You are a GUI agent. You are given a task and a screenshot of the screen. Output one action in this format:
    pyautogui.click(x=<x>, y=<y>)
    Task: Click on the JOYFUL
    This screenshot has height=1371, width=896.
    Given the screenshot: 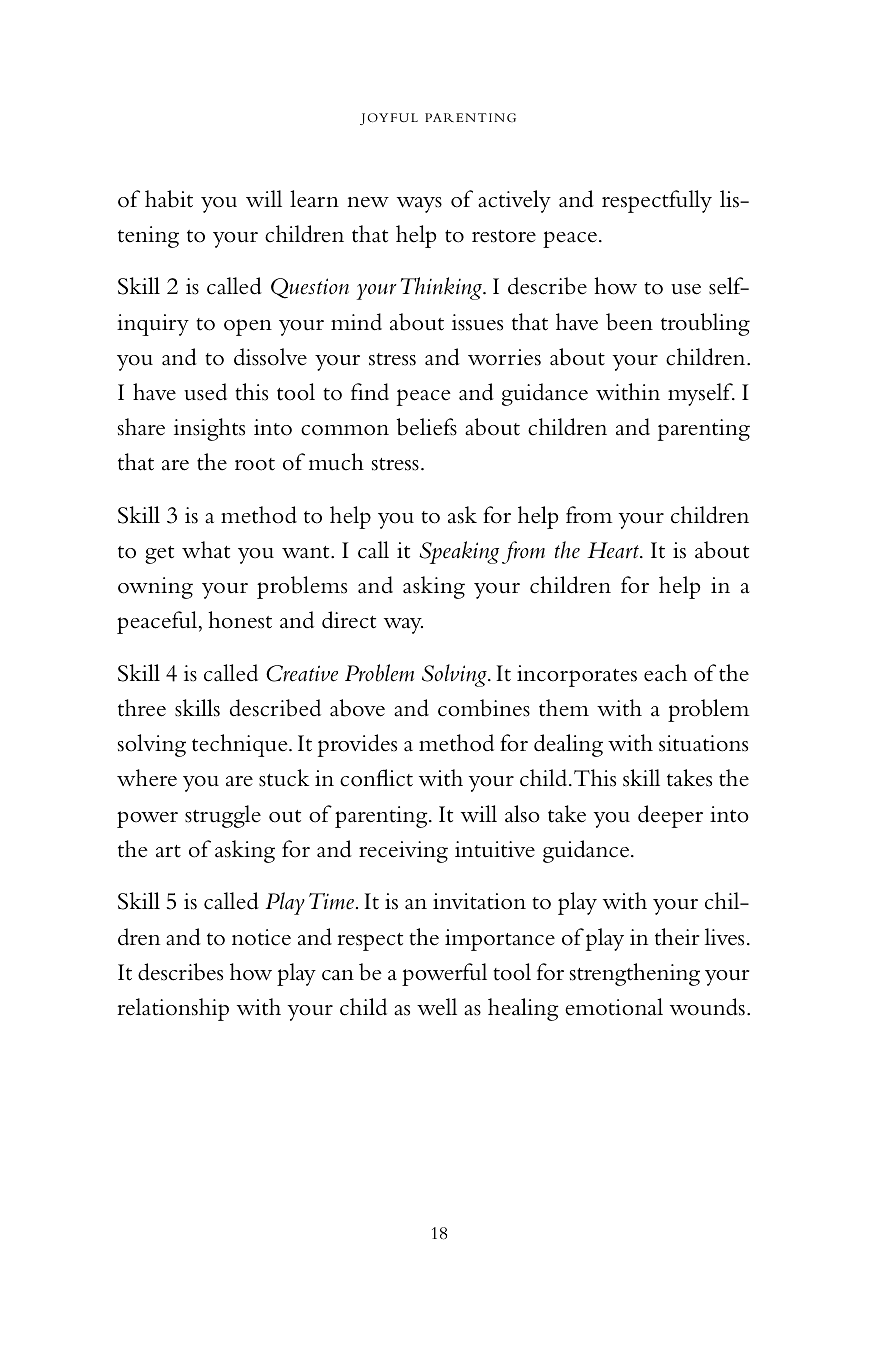 What is the action you would take?
    pyautogui.click(x=389, y=119)
